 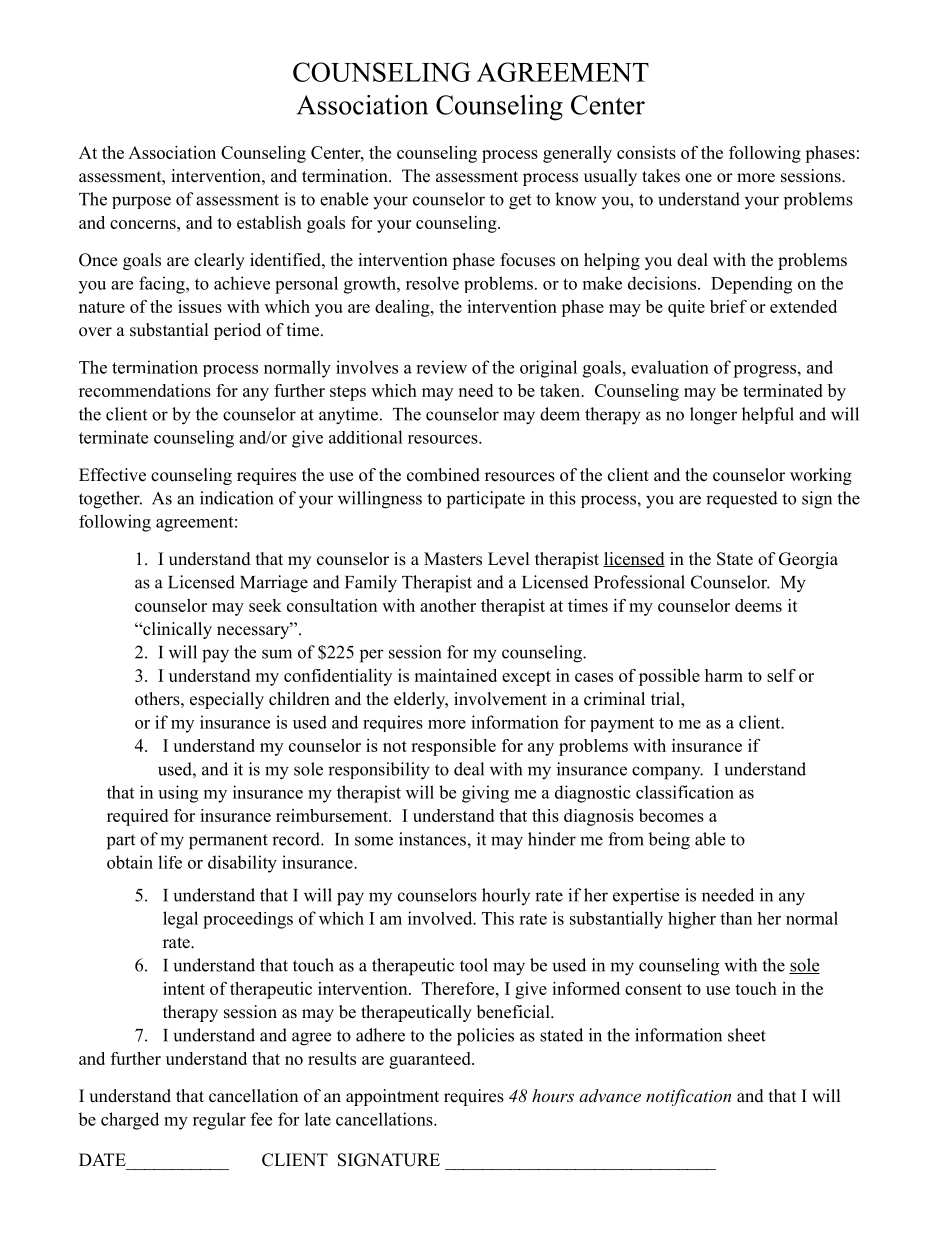 What do you see at coordinates (219, 1121) in the screenshot?
I see `regular` at bounding box center [219, 1121].
